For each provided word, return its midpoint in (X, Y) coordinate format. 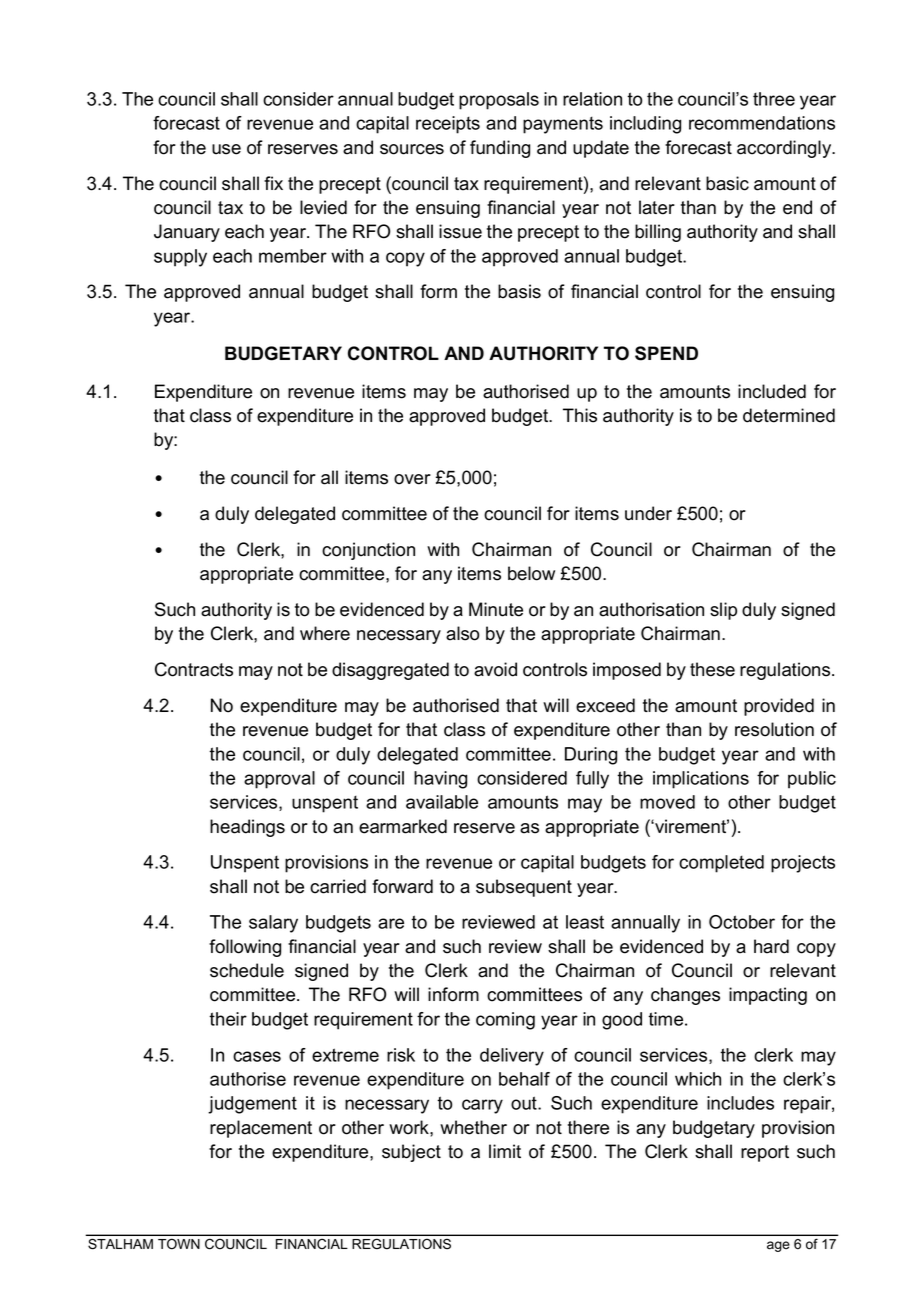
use (226, 149)
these (712, 669)
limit (505, 1151)
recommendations (762, 123)
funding (500, 149)
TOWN (179, 1243)
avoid (495, 669)
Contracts (194, 669)
